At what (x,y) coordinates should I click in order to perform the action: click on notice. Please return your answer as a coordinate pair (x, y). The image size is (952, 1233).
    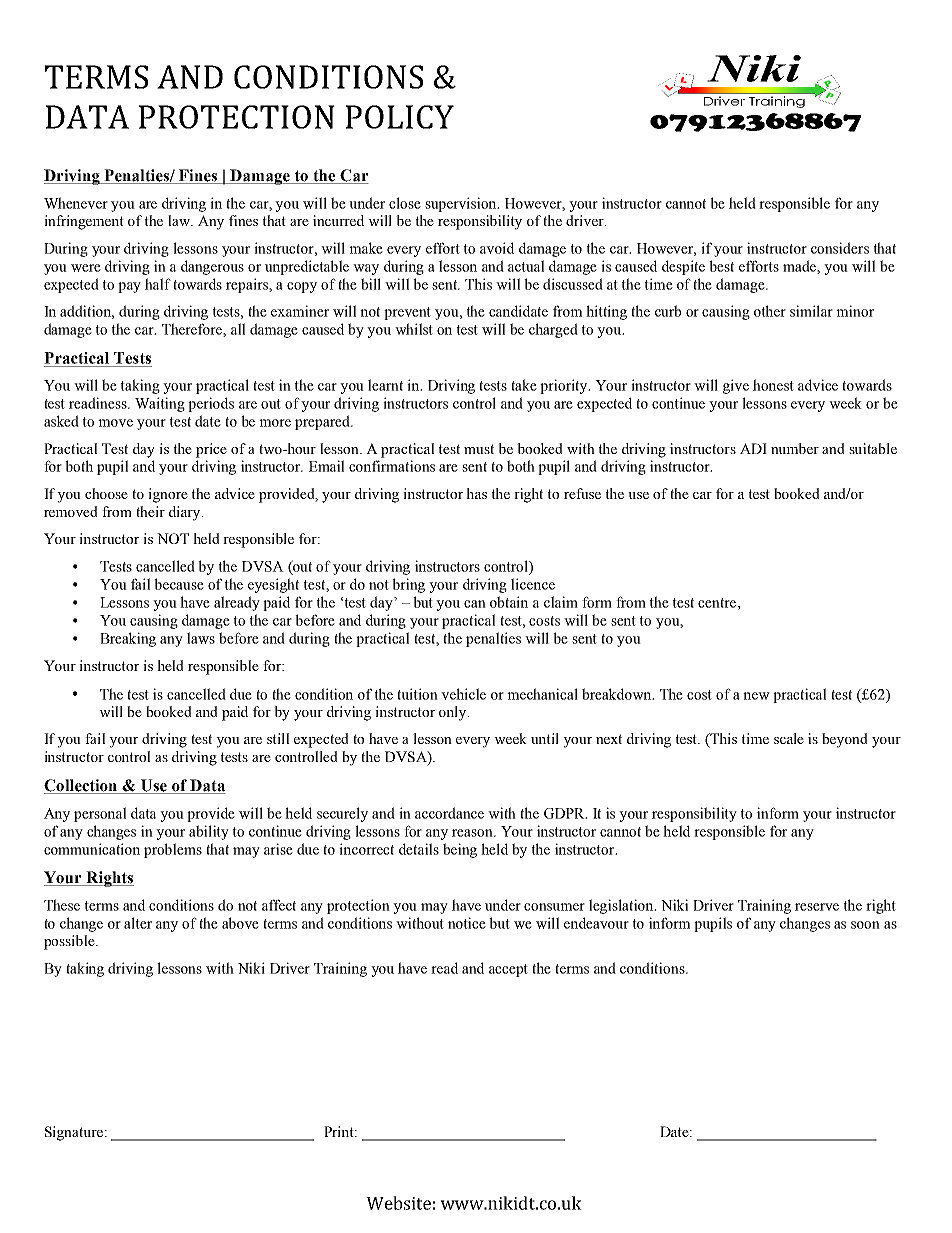
    Looking at the image, I should click on (467, 923).
